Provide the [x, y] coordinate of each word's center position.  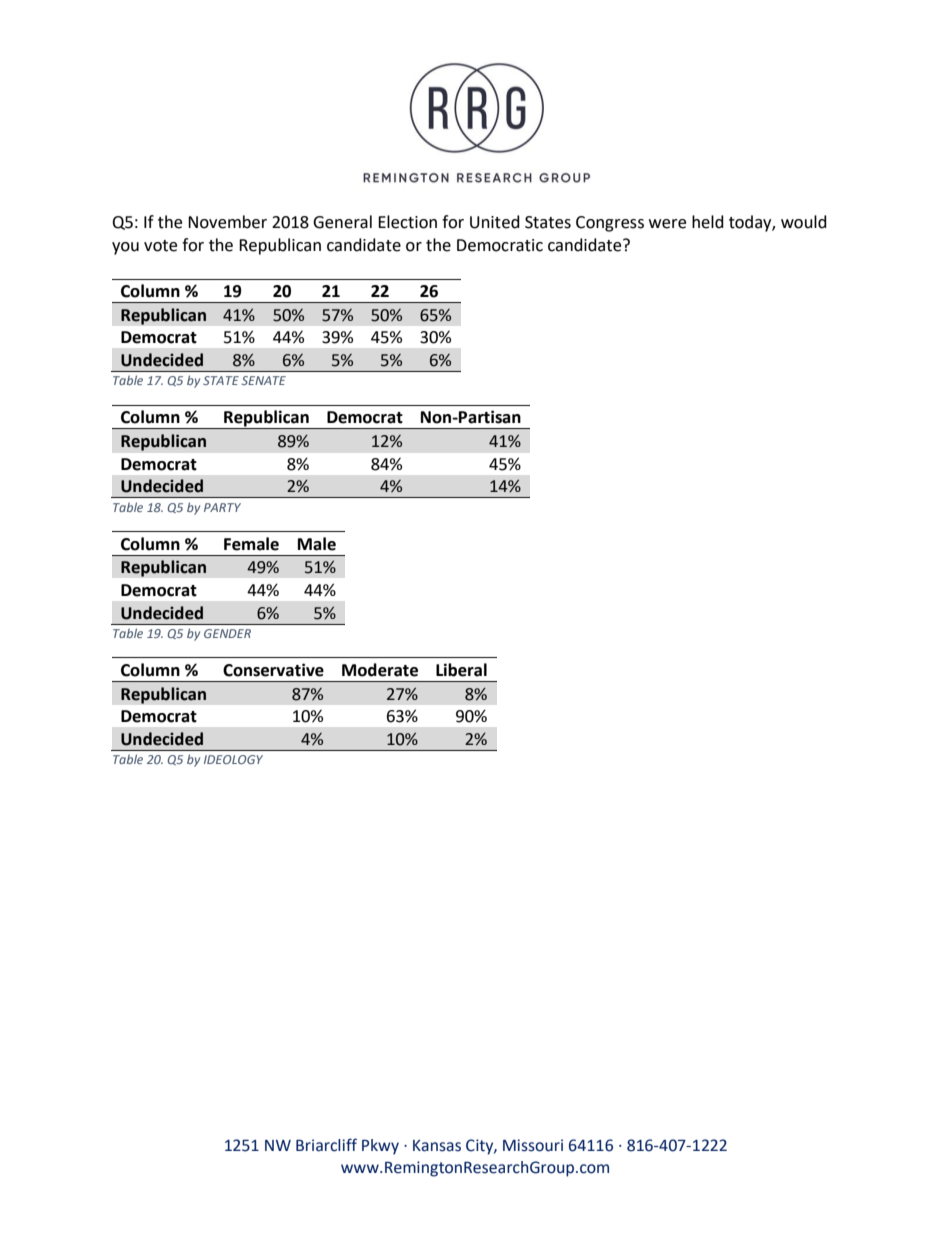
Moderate [380, 670]
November [227, 222]
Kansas [437, 1146]
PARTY [222, 507]
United [495, 222]
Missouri [533, 1145]
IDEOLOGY [233, 759]
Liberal [461, 670]
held [708, 222]
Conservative [273, 670]
